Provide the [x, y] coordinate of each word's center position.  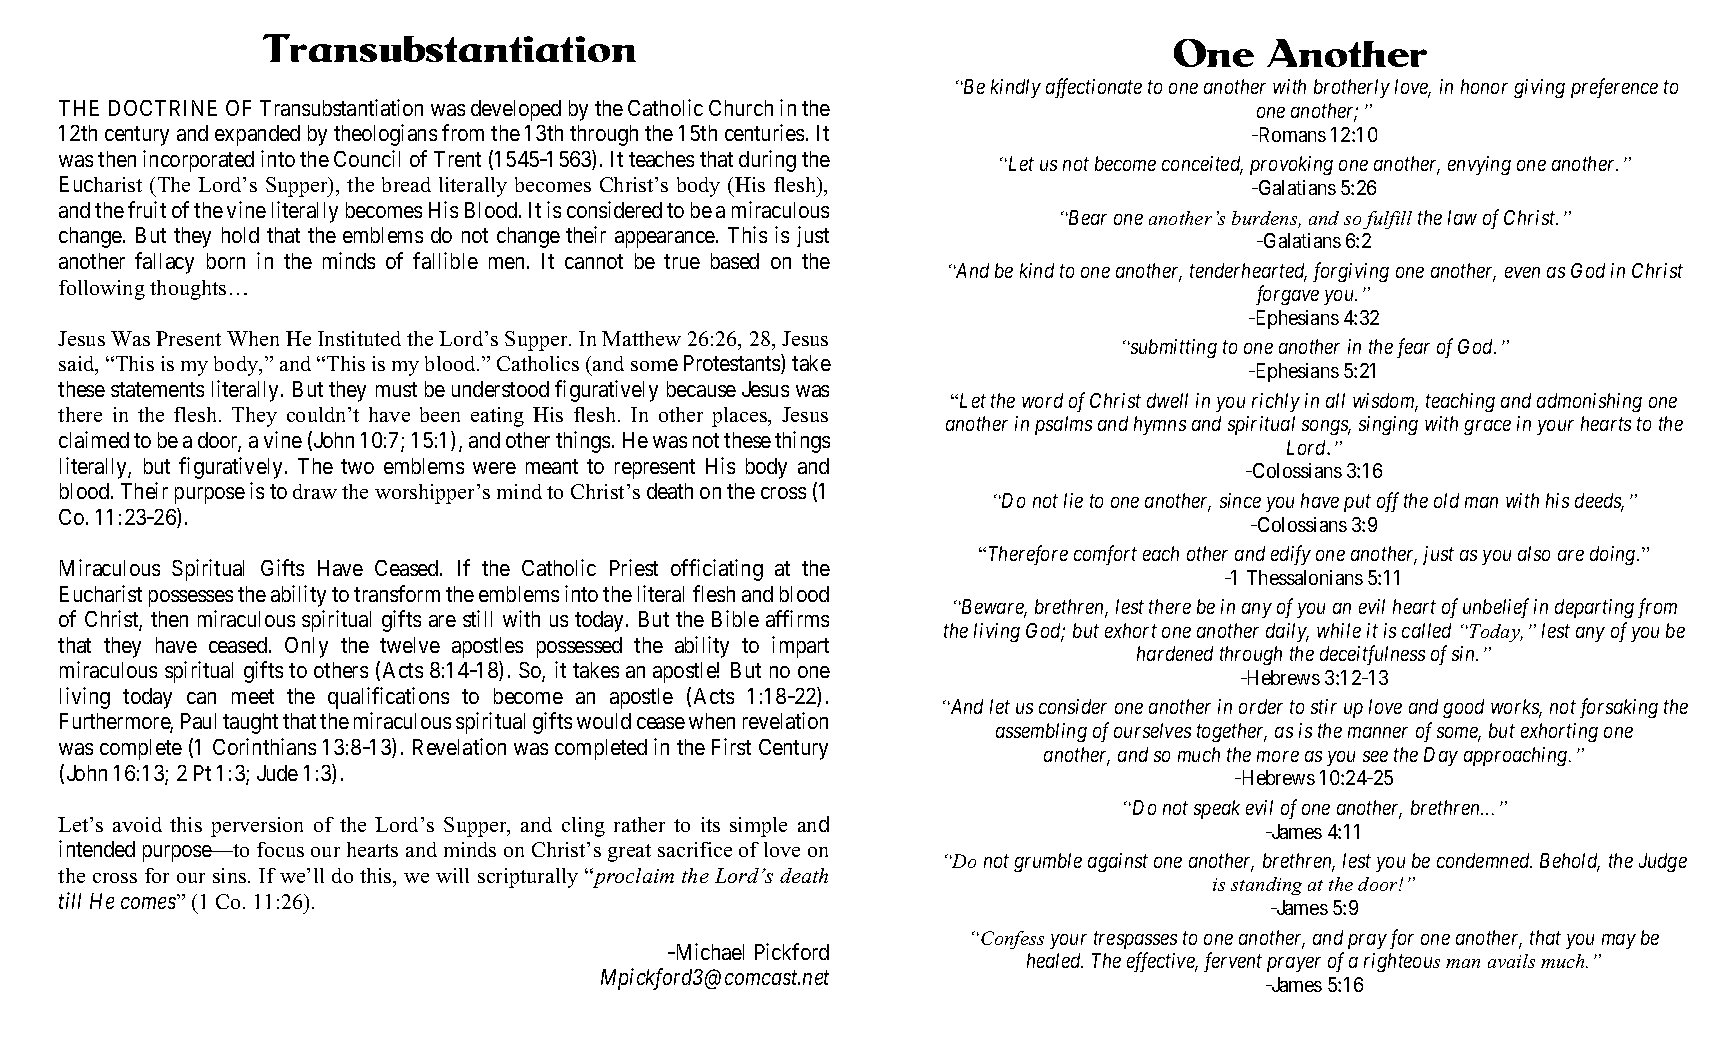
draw [315, 491]
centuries [764, 132]
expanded [257, 135]
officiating [717, 570]
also [1534, 553]
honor [1484, 86]
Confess [1012, 940]
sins [231, 875]
